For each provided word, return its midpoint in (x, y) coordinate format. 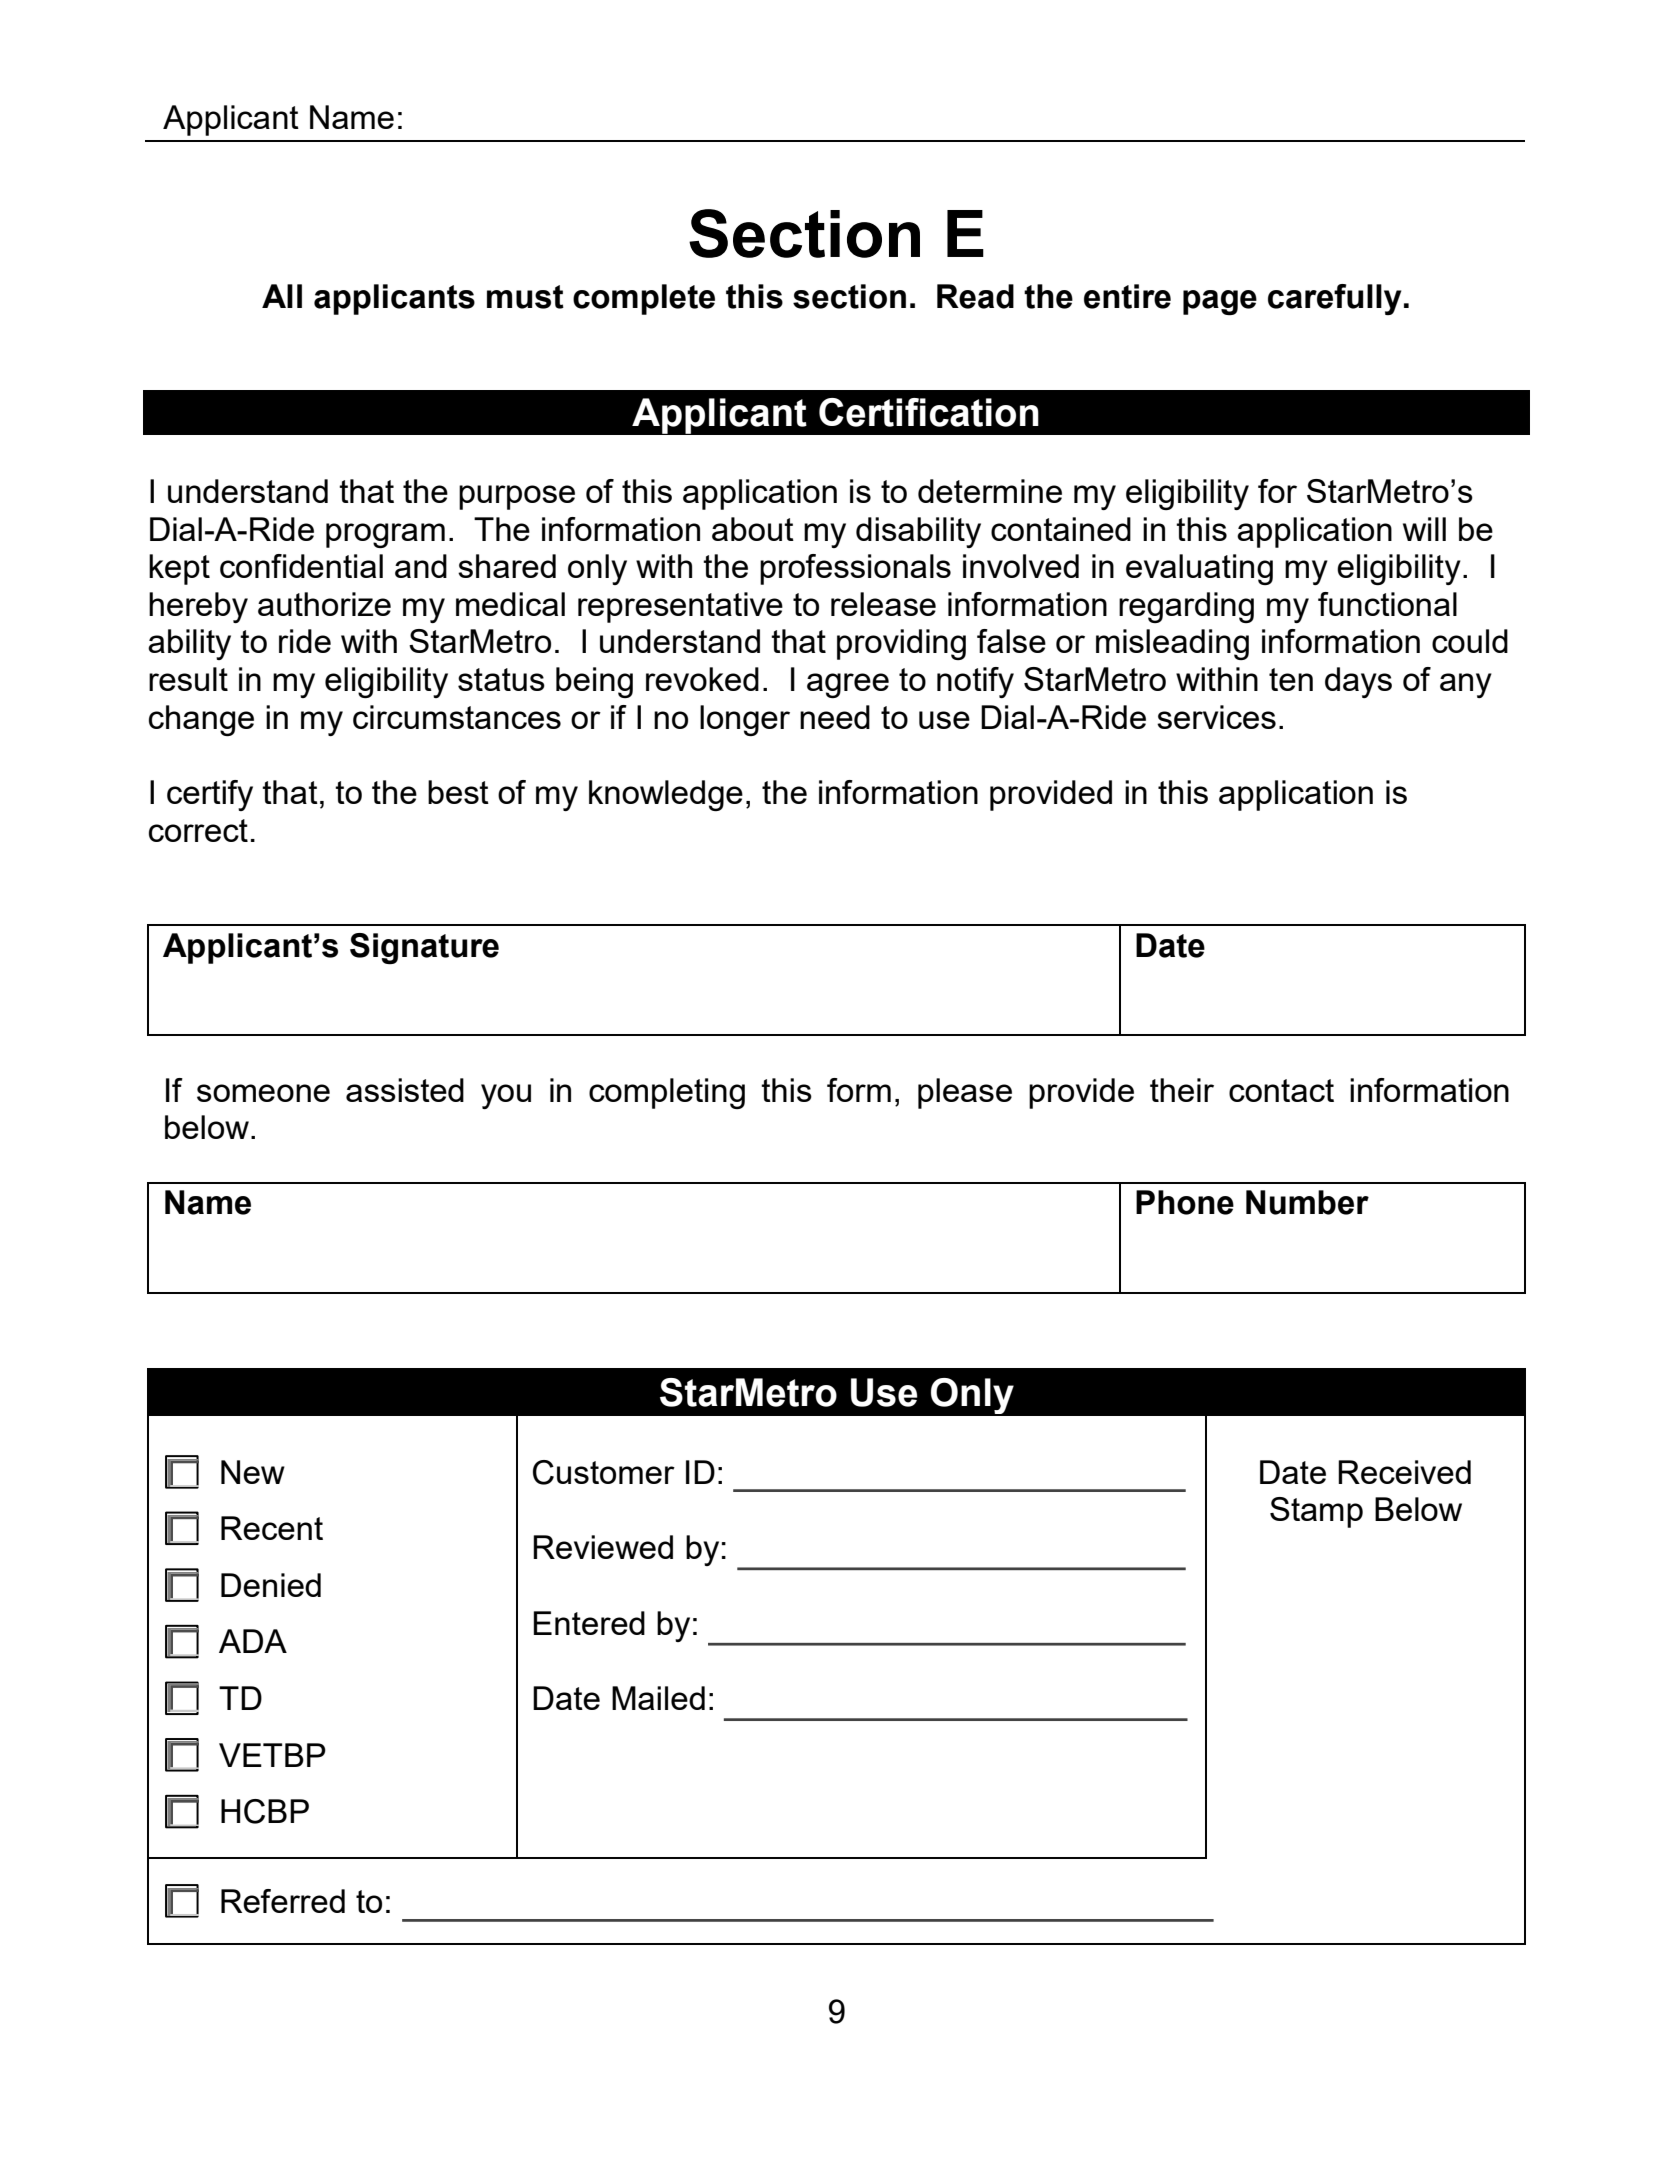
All (282, 296)
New (253, 1472)
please (965, 1093)
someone (263, 1093)
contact (1281, 1090)
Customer (604, 1472)
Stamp (1316, 1512)
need (835, 717)
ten (1291, 679)
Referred (283, 1901)
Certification (929, 412)
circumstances (457, 717)
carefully (1334, 299)
